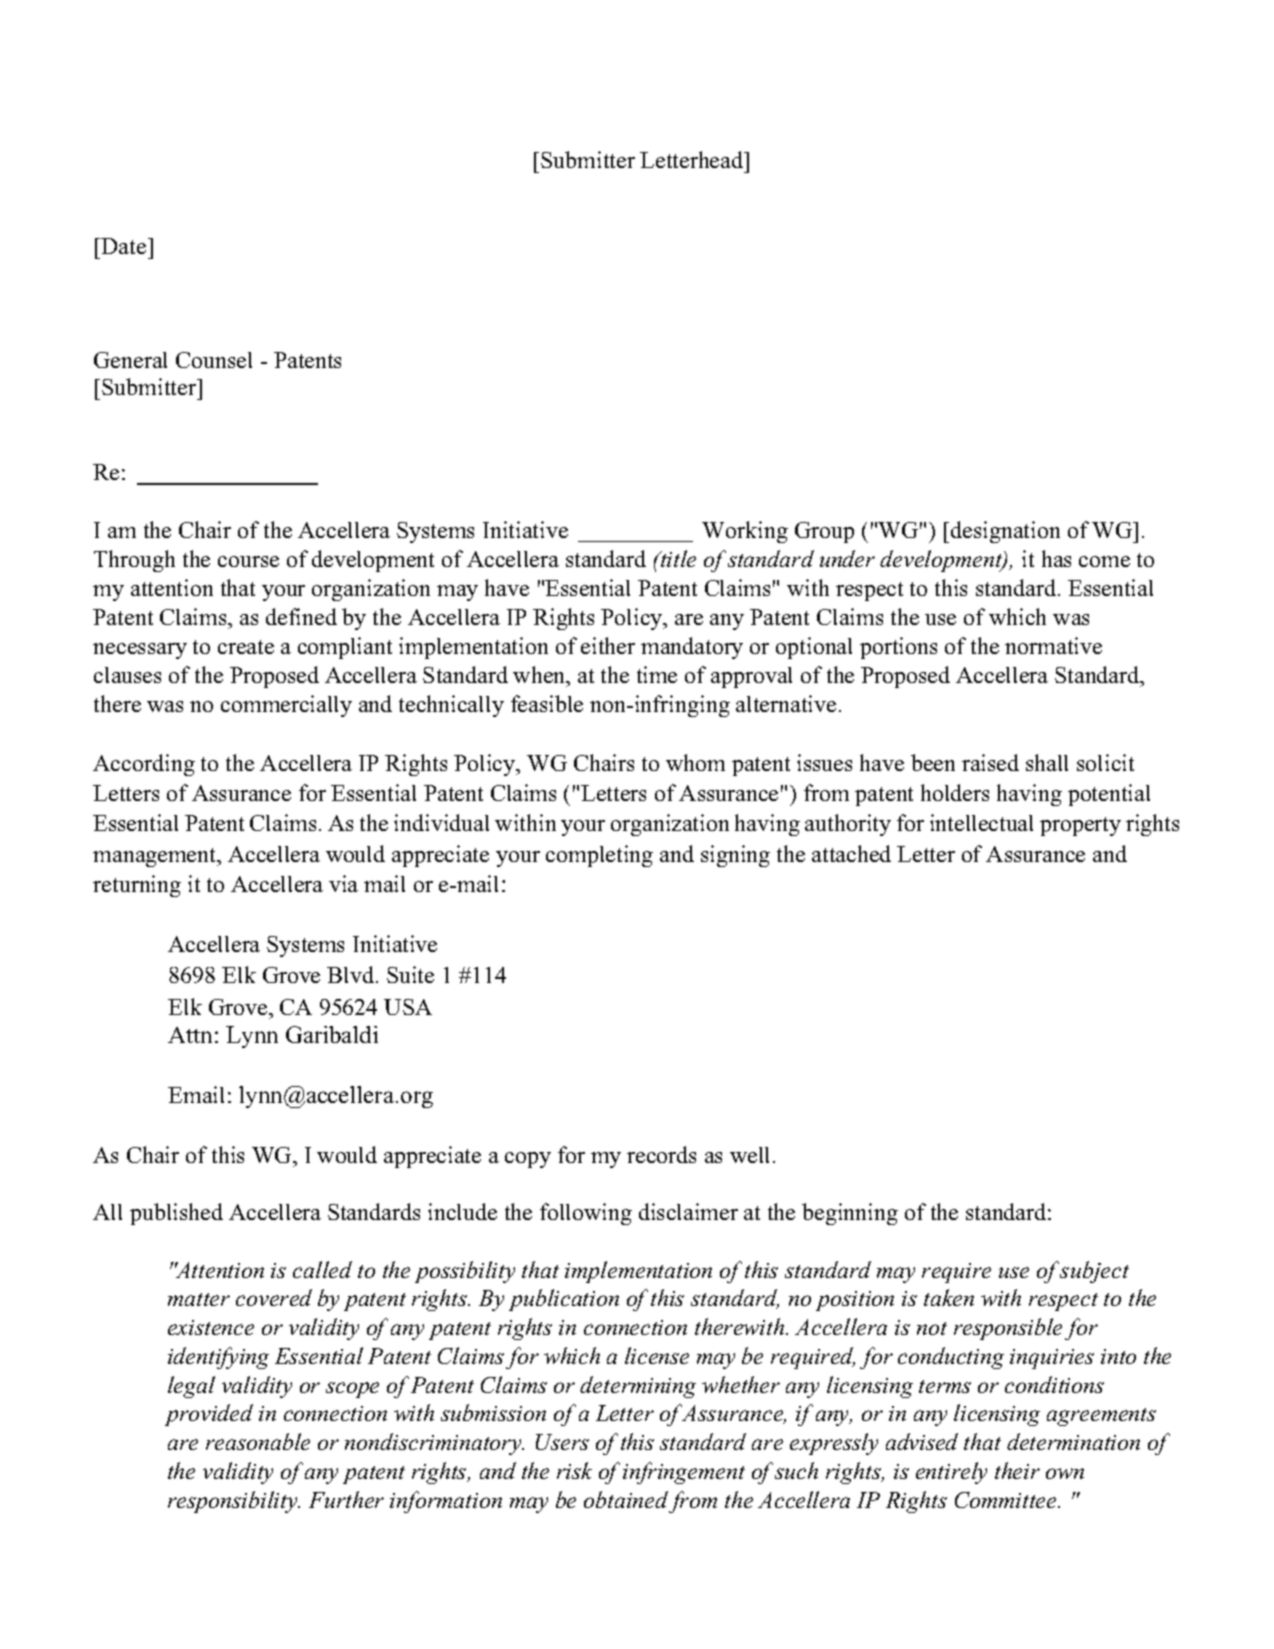 The image size is (1274, 1649). Describe the element at coordinates (1005, 532) in the document. I see `designation` at that location.
